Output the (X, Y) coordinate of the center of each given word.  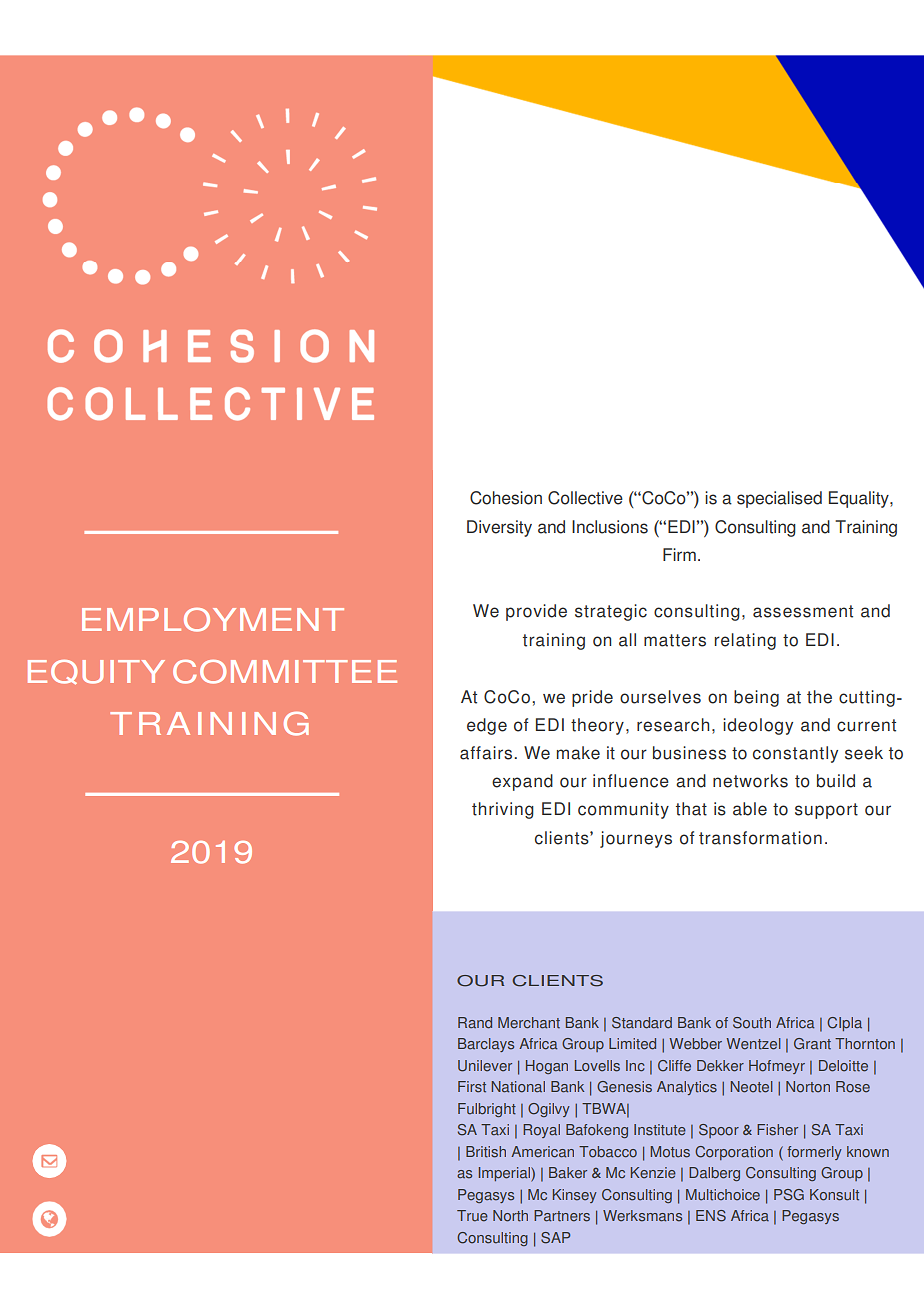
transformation (760, 838)
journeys (636, 839)
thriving (503, 810)
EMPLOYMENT (213, 620)
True (472, 1216)
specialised (779, 499)
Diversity (499, 528)
